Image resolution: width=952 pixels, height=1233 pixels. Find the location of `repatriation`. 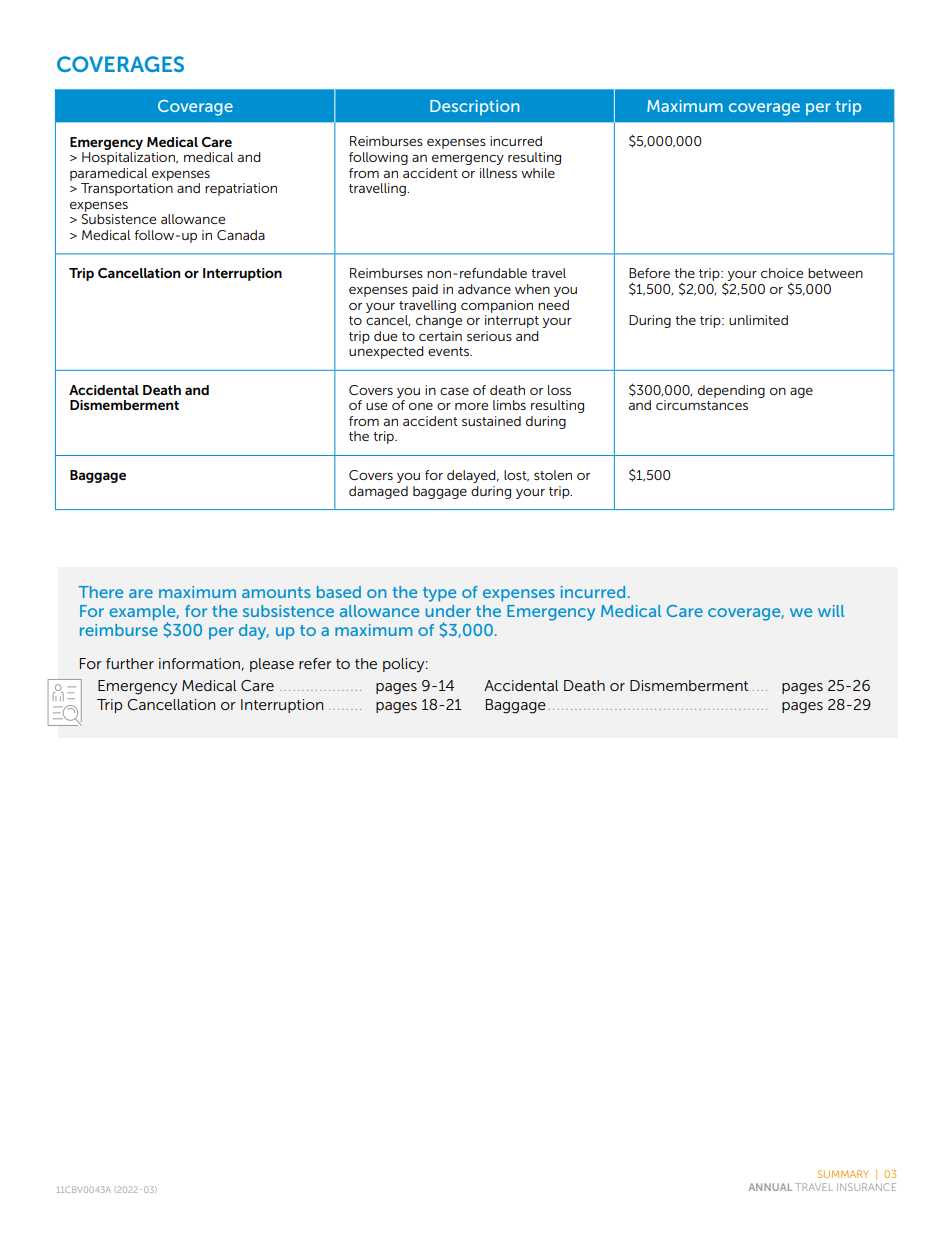

repatriation is located at coordinates (241, 189).
